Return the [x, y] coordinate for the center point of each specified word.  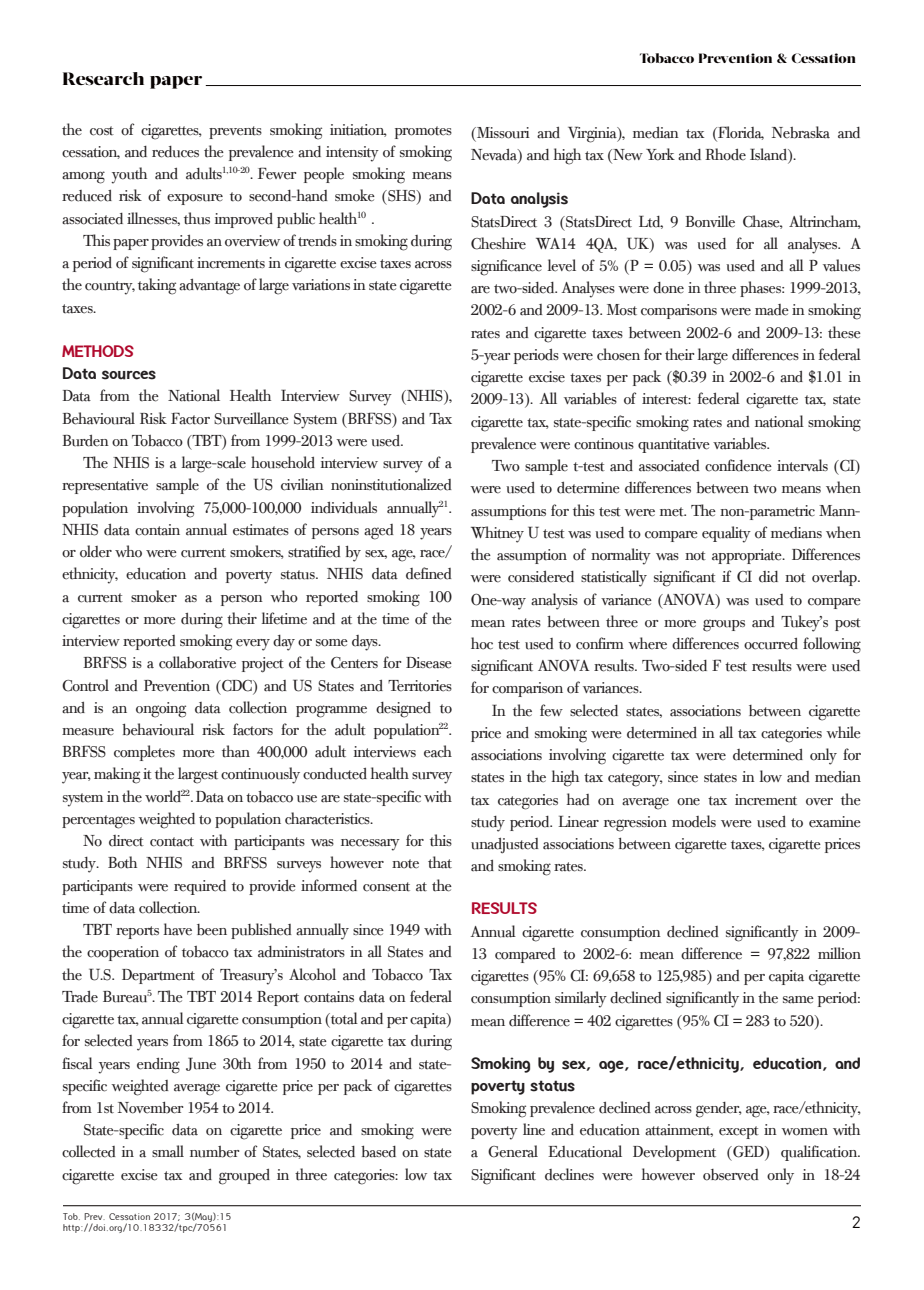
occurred [771, 644]
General [513, 1151]
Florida [740, 133]
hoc [482, 643]
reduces [175, 152]
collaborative [197, 662]
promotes [423, 132]
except [739, 1132]
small [168, 1151]
